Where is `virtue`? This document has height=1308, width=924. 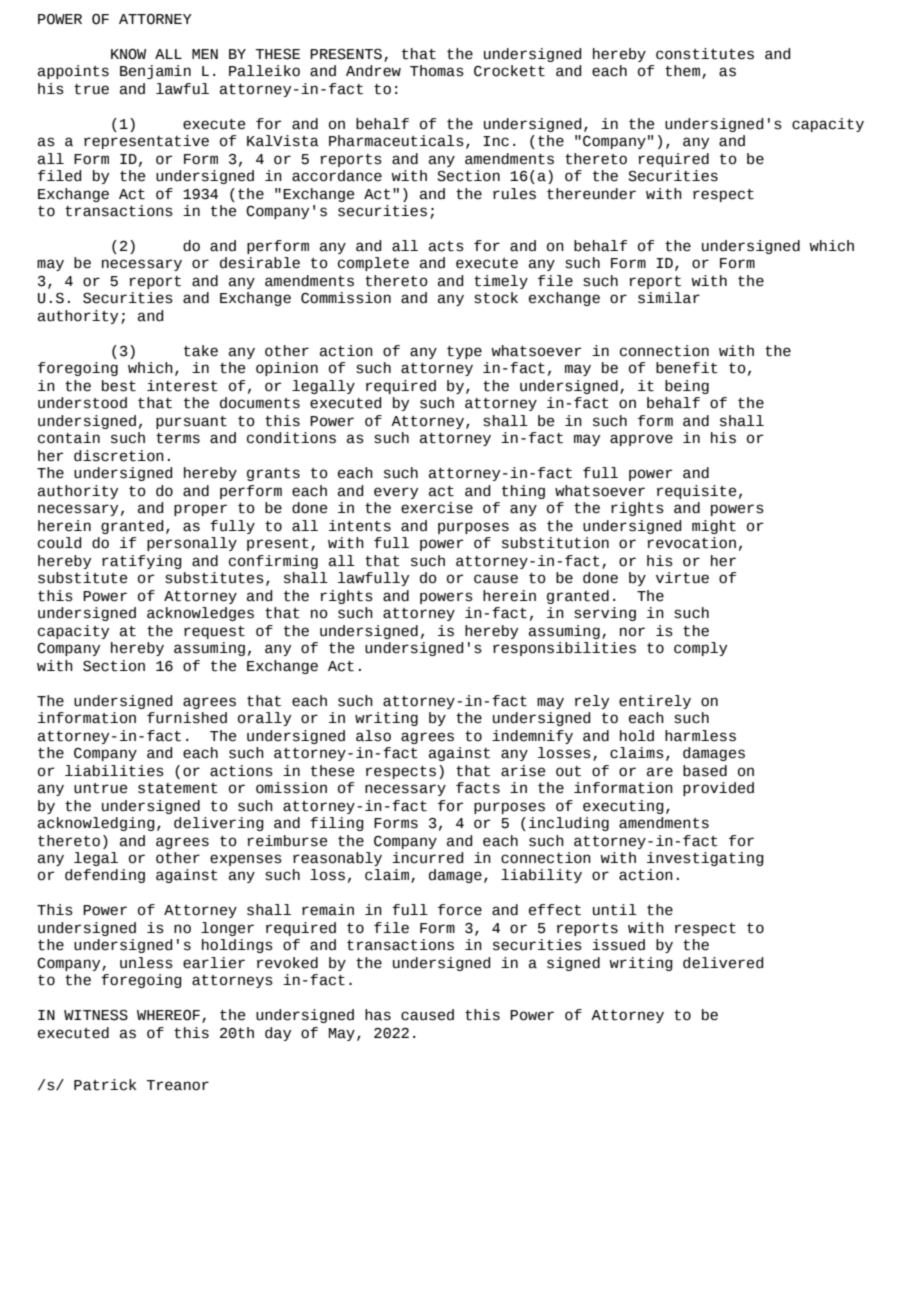 virtue is located at coordinates (682, 578).
